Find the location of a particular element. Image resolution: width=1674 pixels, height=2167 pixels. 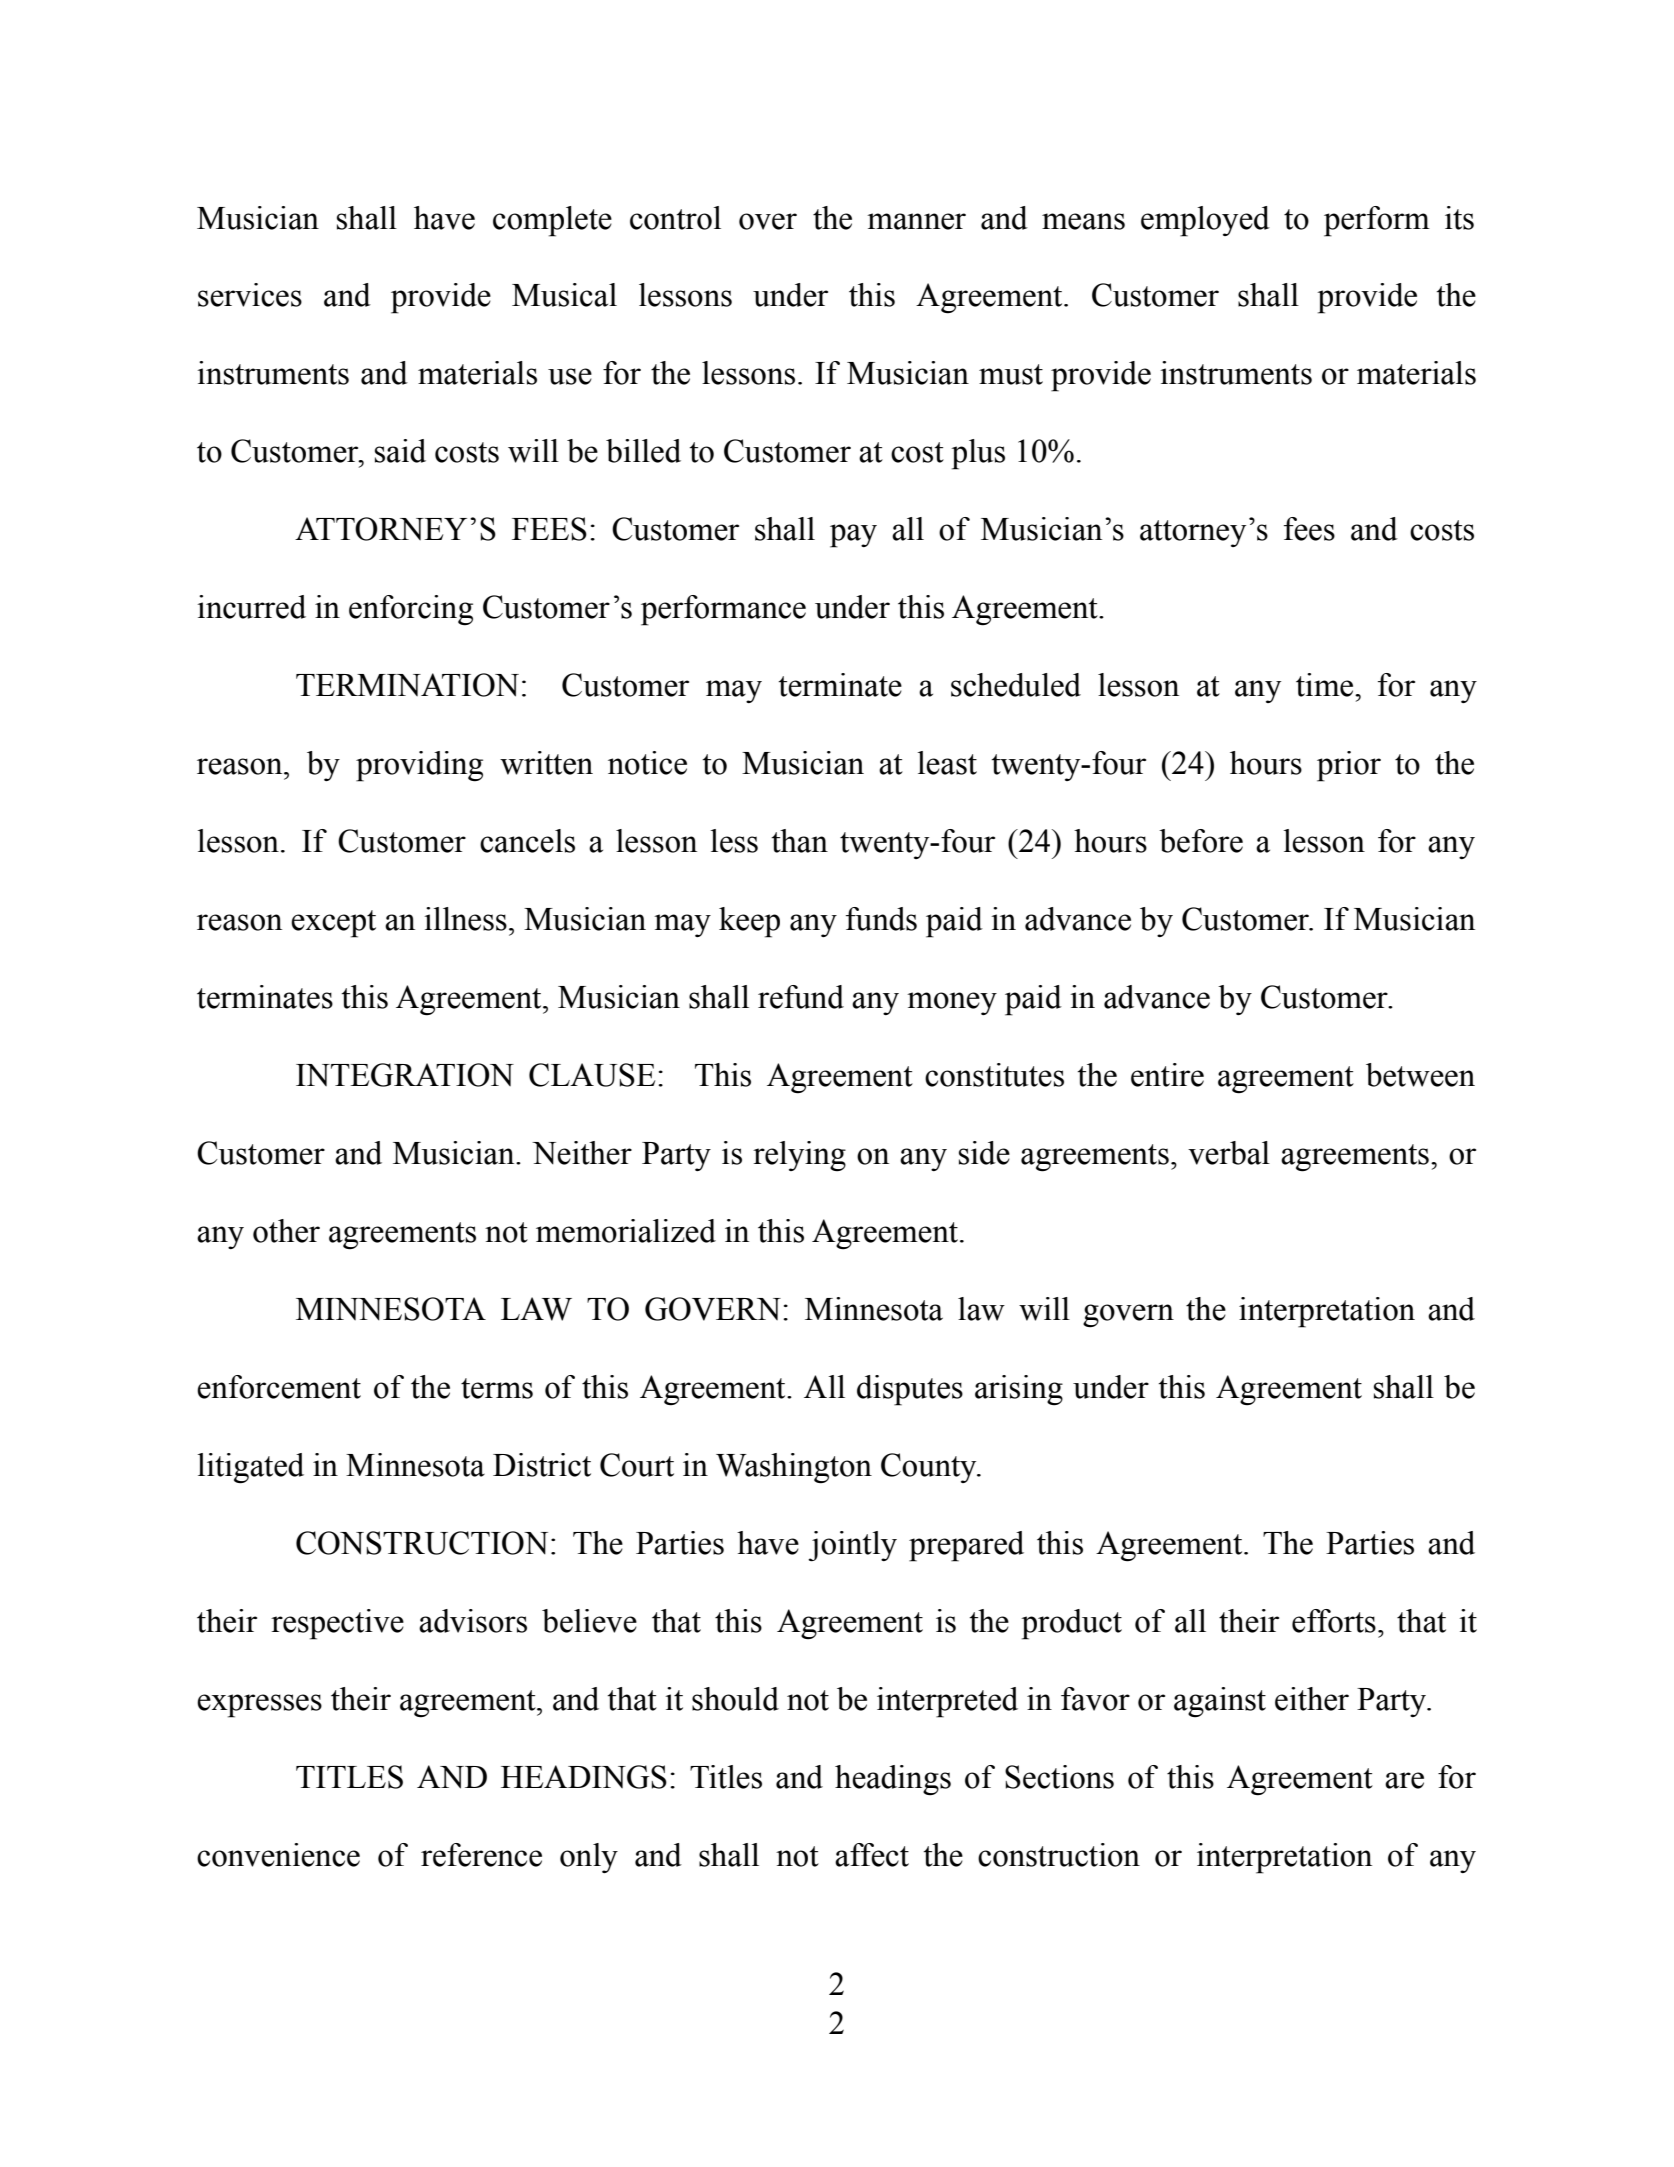

jointly is located at coordinates (852, 1546).
